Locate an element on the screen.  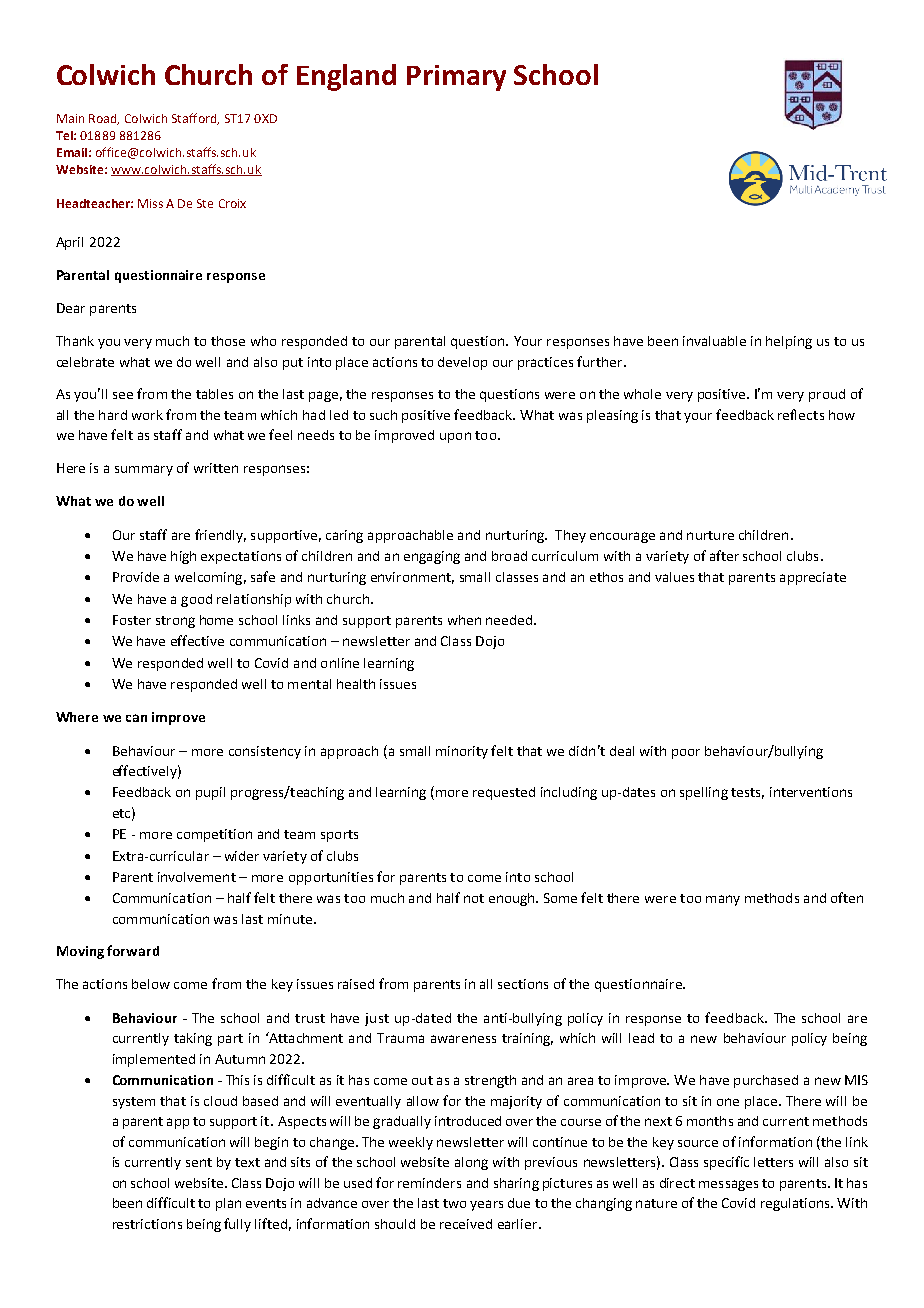
upon is located at coordinates (455, 437).
